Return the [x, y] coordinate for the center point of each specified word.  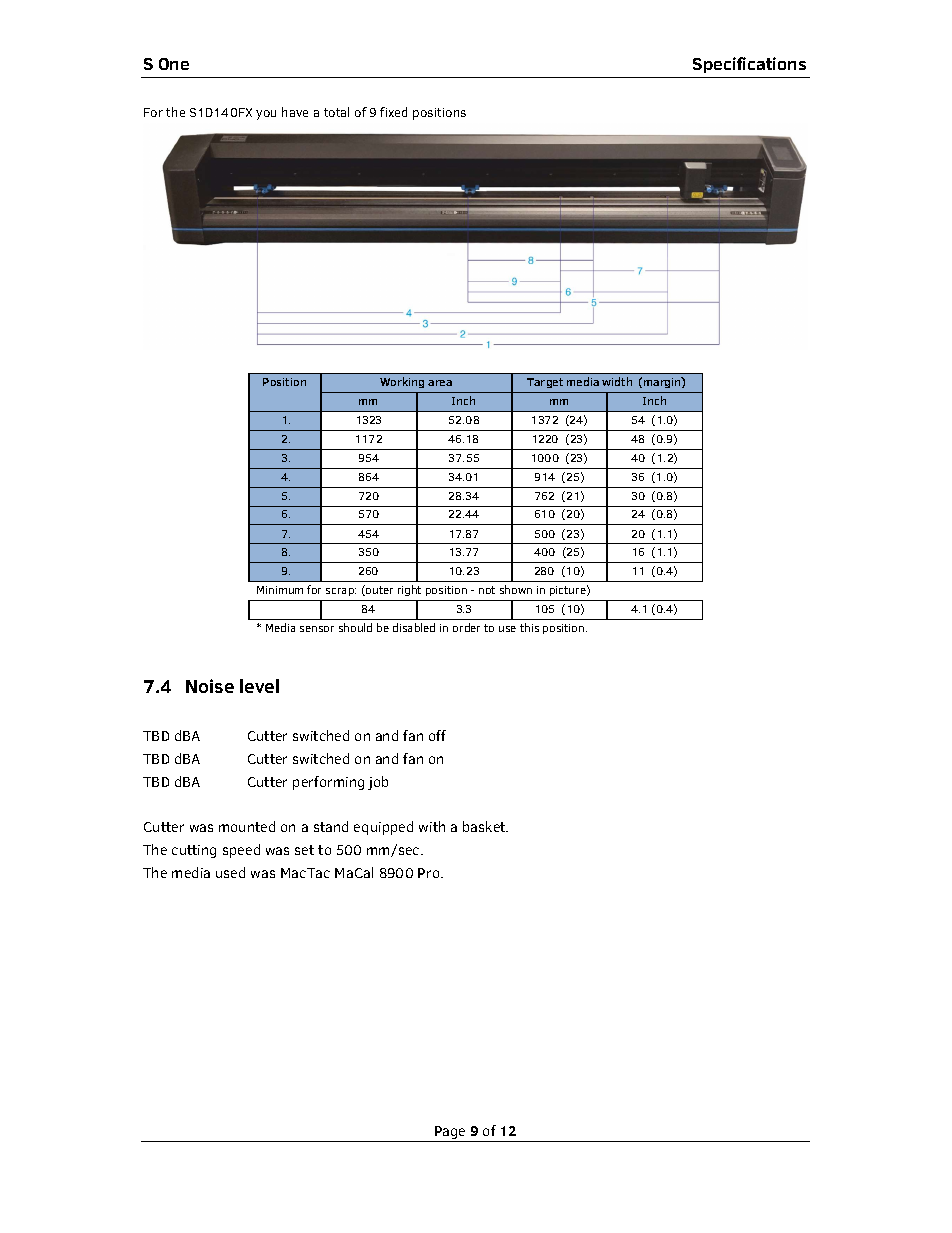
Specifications [749, 65]
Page [450, 1134]
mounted [247, 826]
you [266, 115]
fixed [393, 112]
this [529, 627]
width [617, 381]
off [437, 735]
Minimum [280, 590]
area [440, 383]
